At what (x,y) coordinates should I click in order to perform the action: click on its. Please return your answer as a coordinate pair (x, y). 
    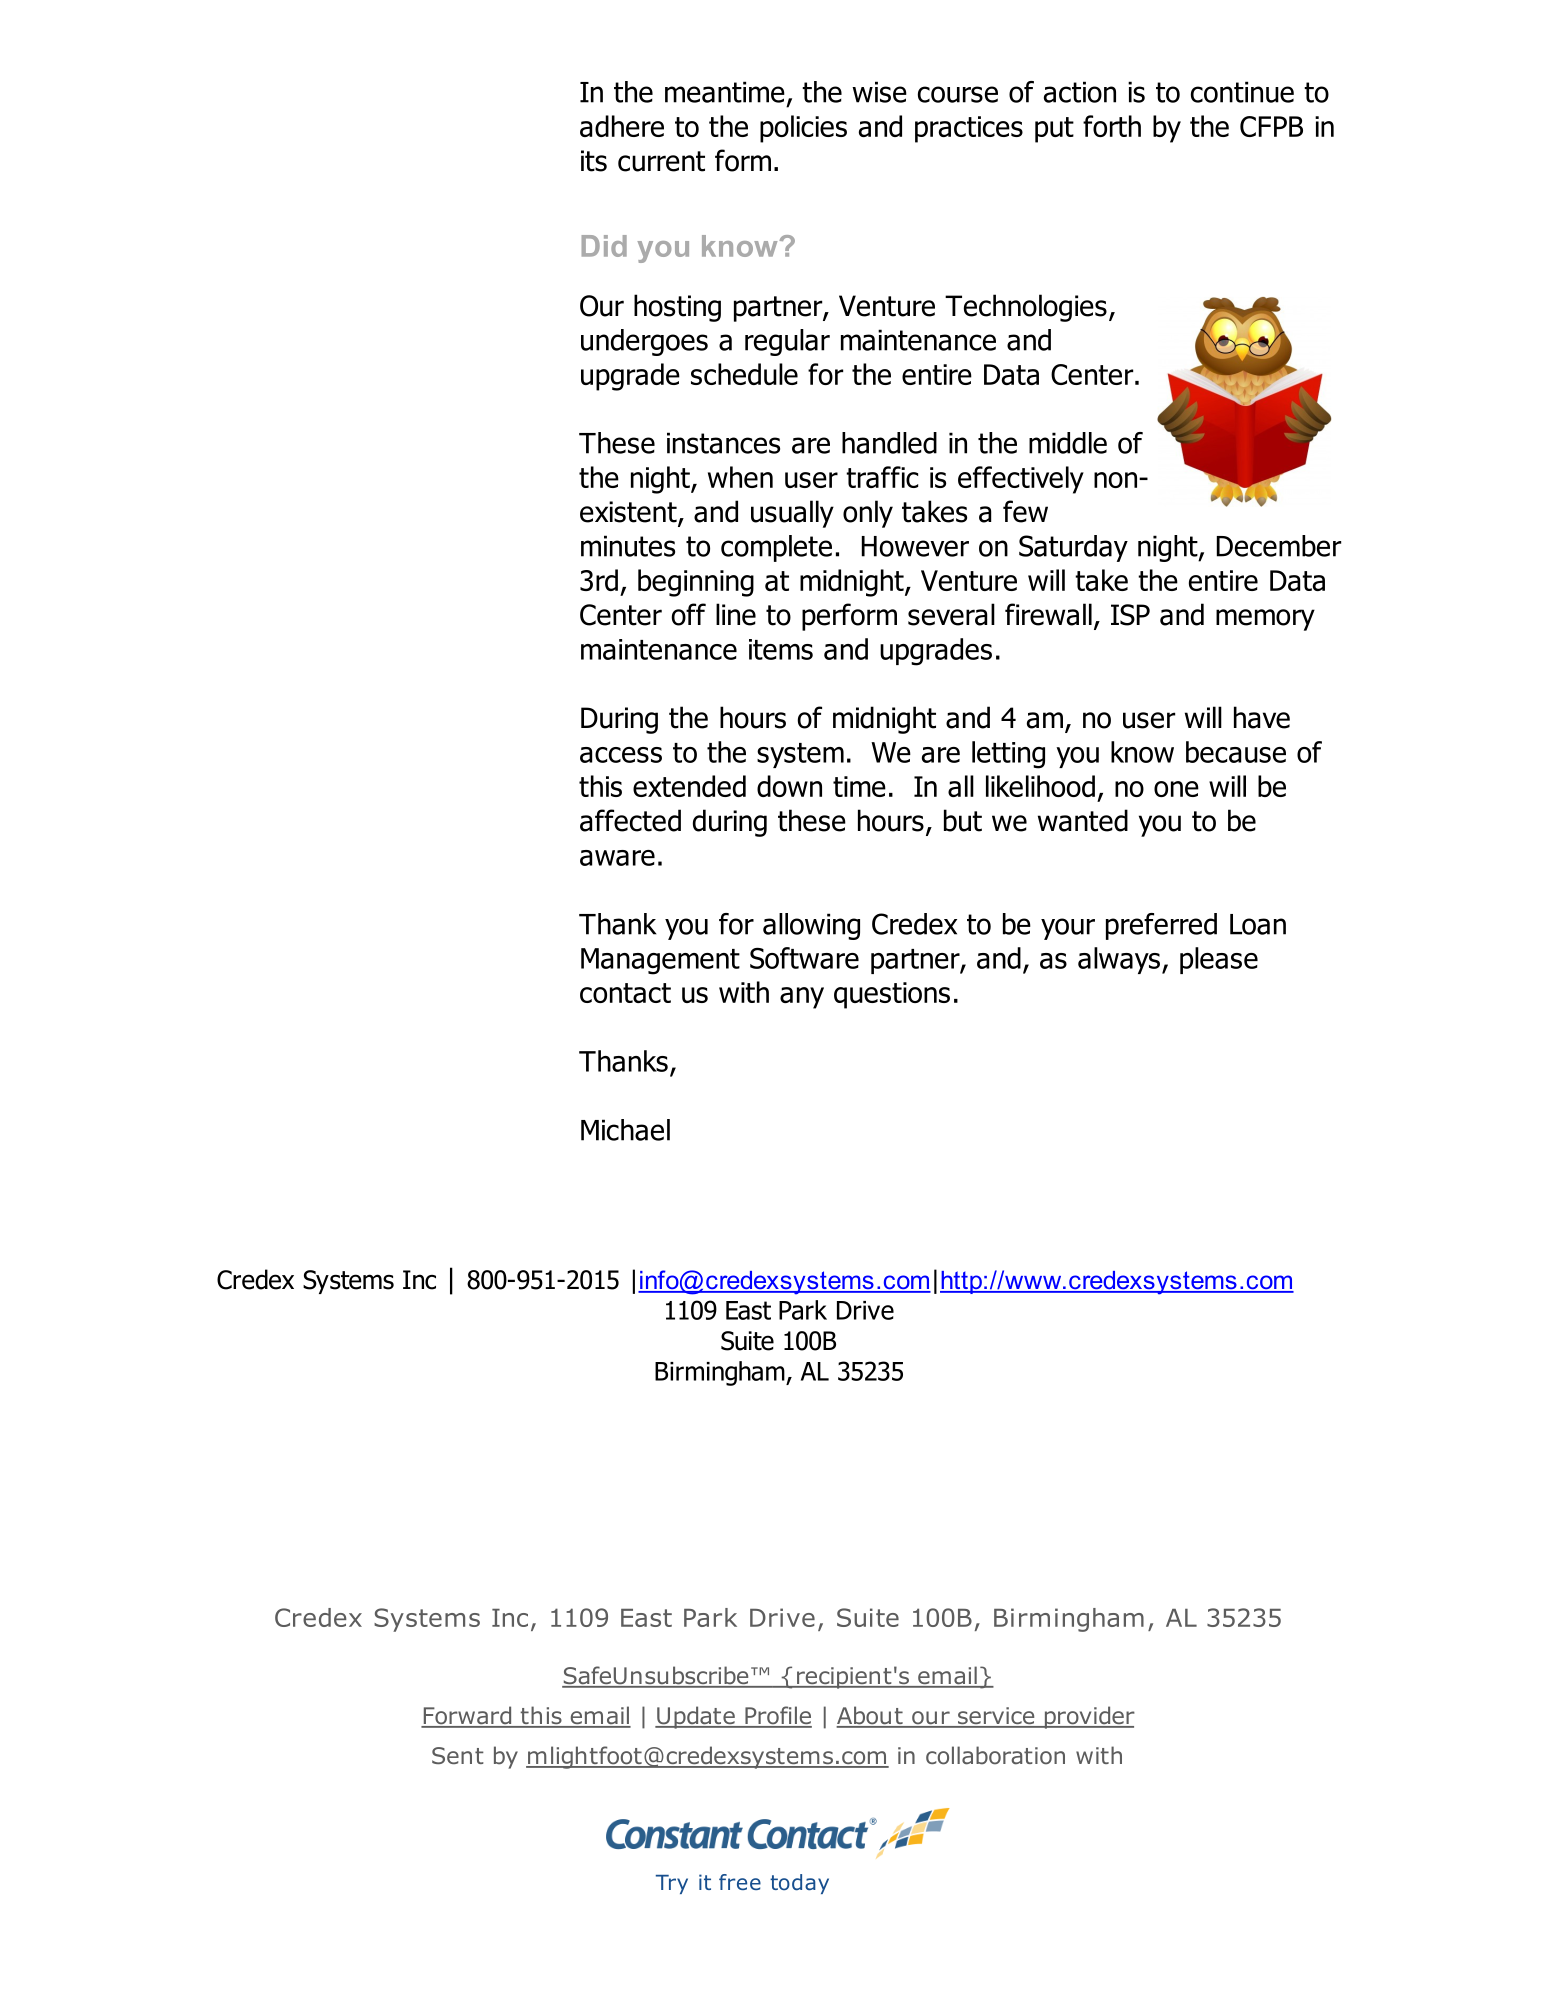
    Looking at the image, I should click on (594, 161).
